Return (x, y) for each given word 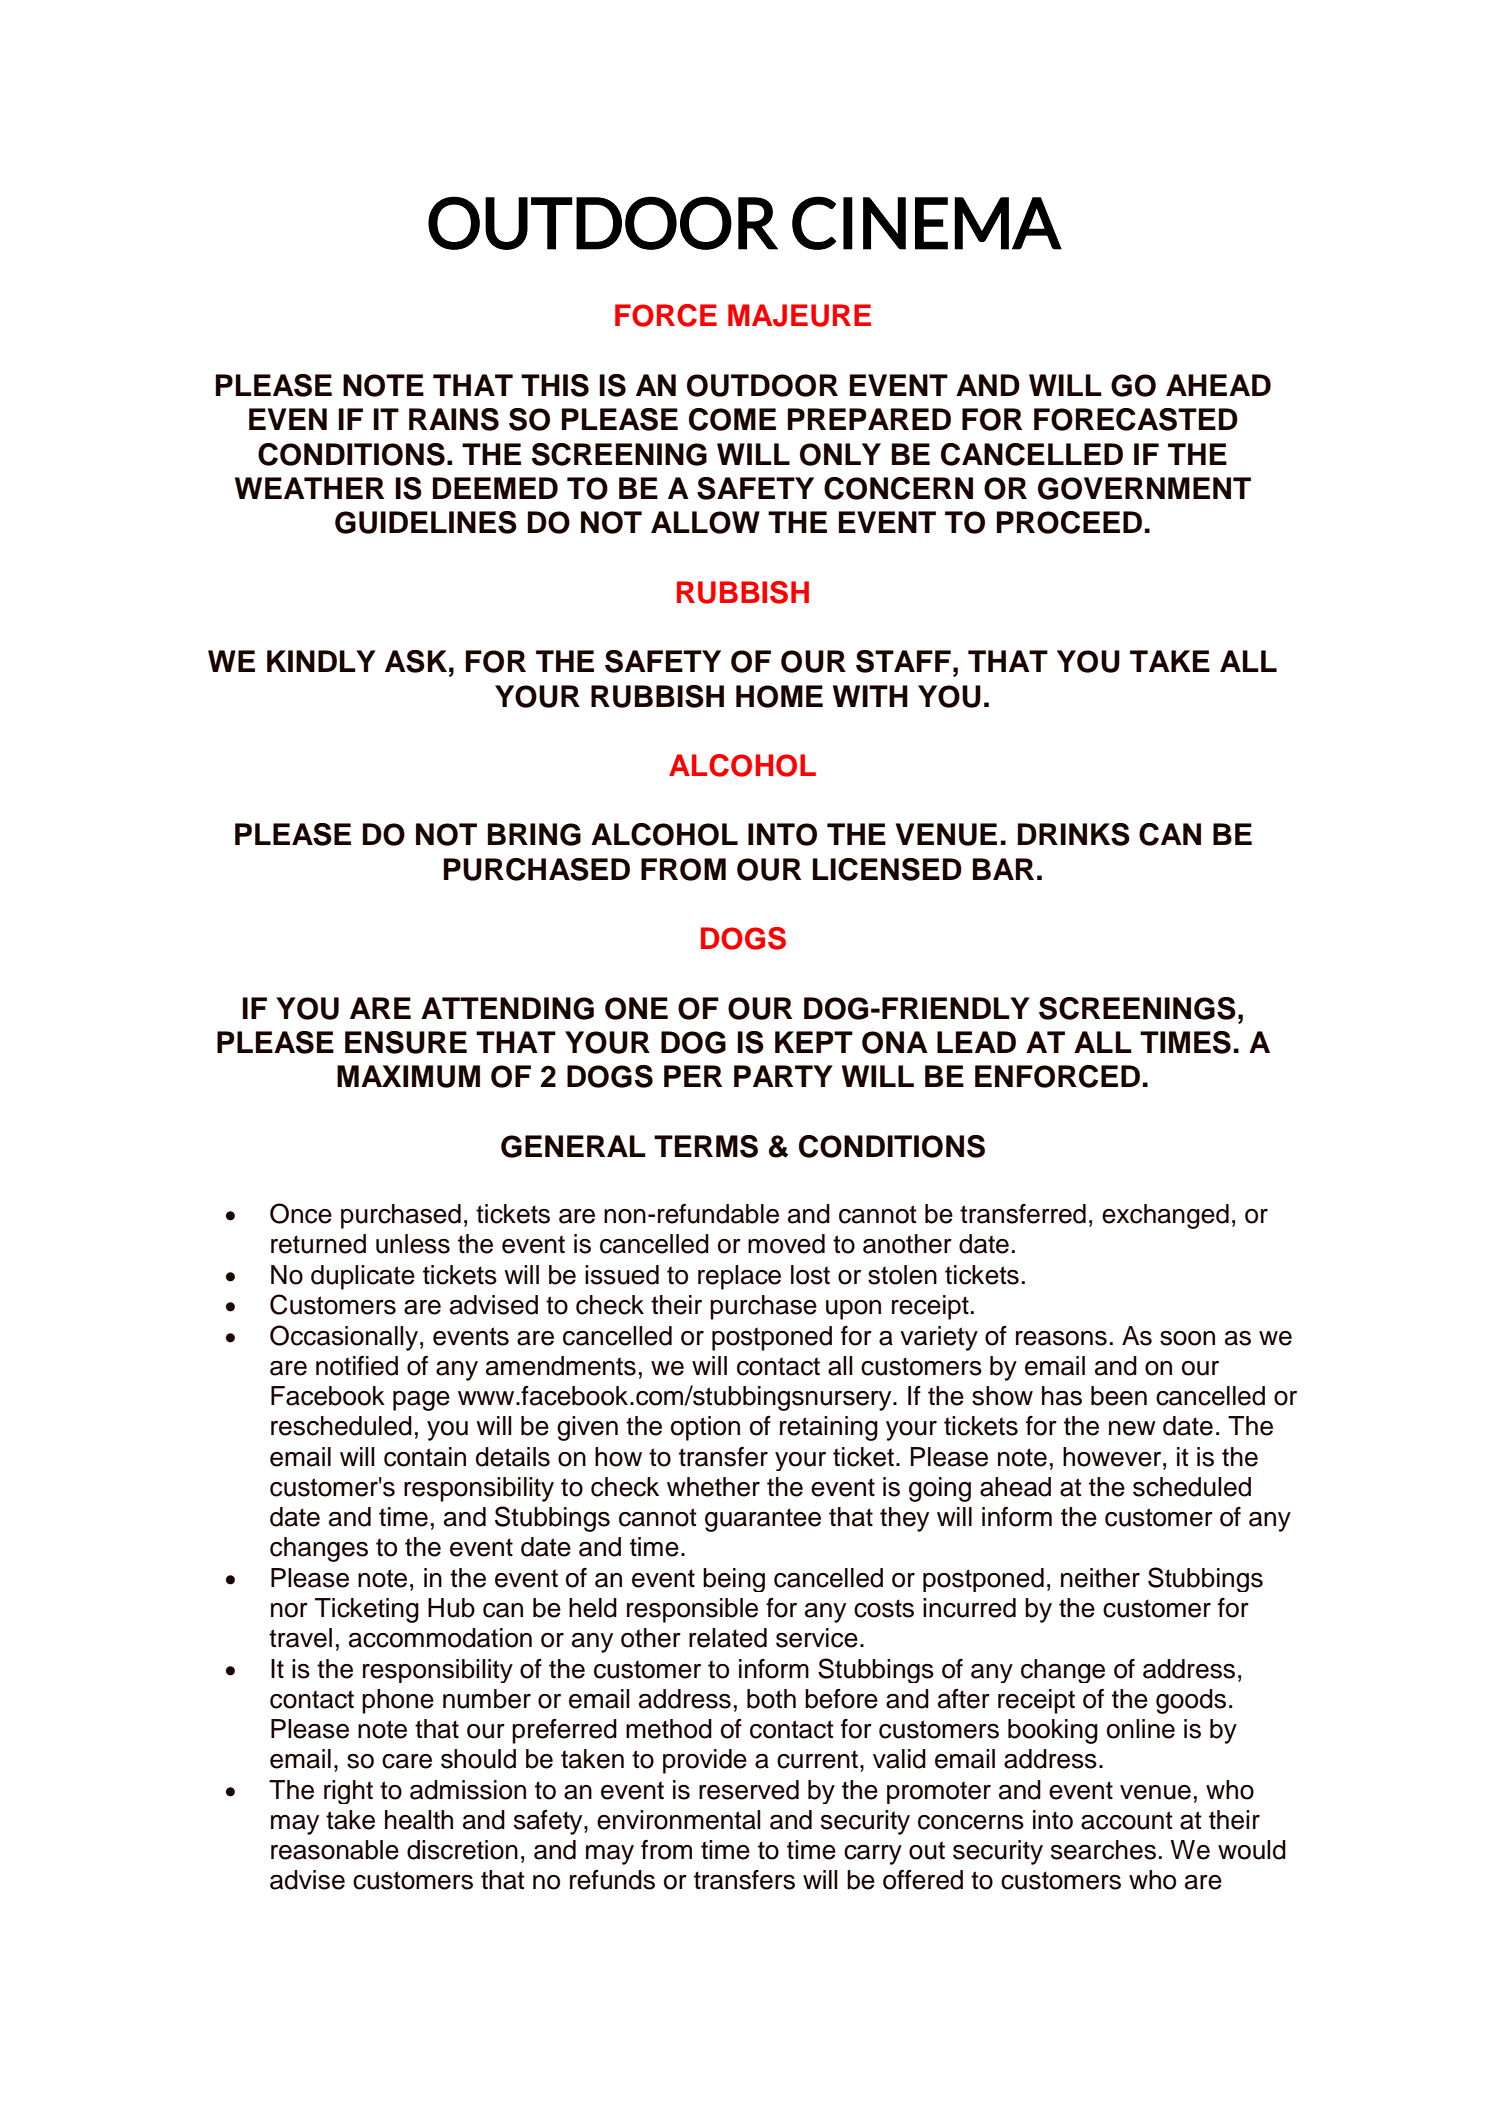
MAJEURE (799, 315)
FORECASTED (1136, 419)
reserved (749, 1790)
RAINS (454, 419)
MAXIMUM (408, 1076)
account (1127, 1820)
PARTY (783, 1076)
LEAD (976, 1042)
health (419, 1820)
